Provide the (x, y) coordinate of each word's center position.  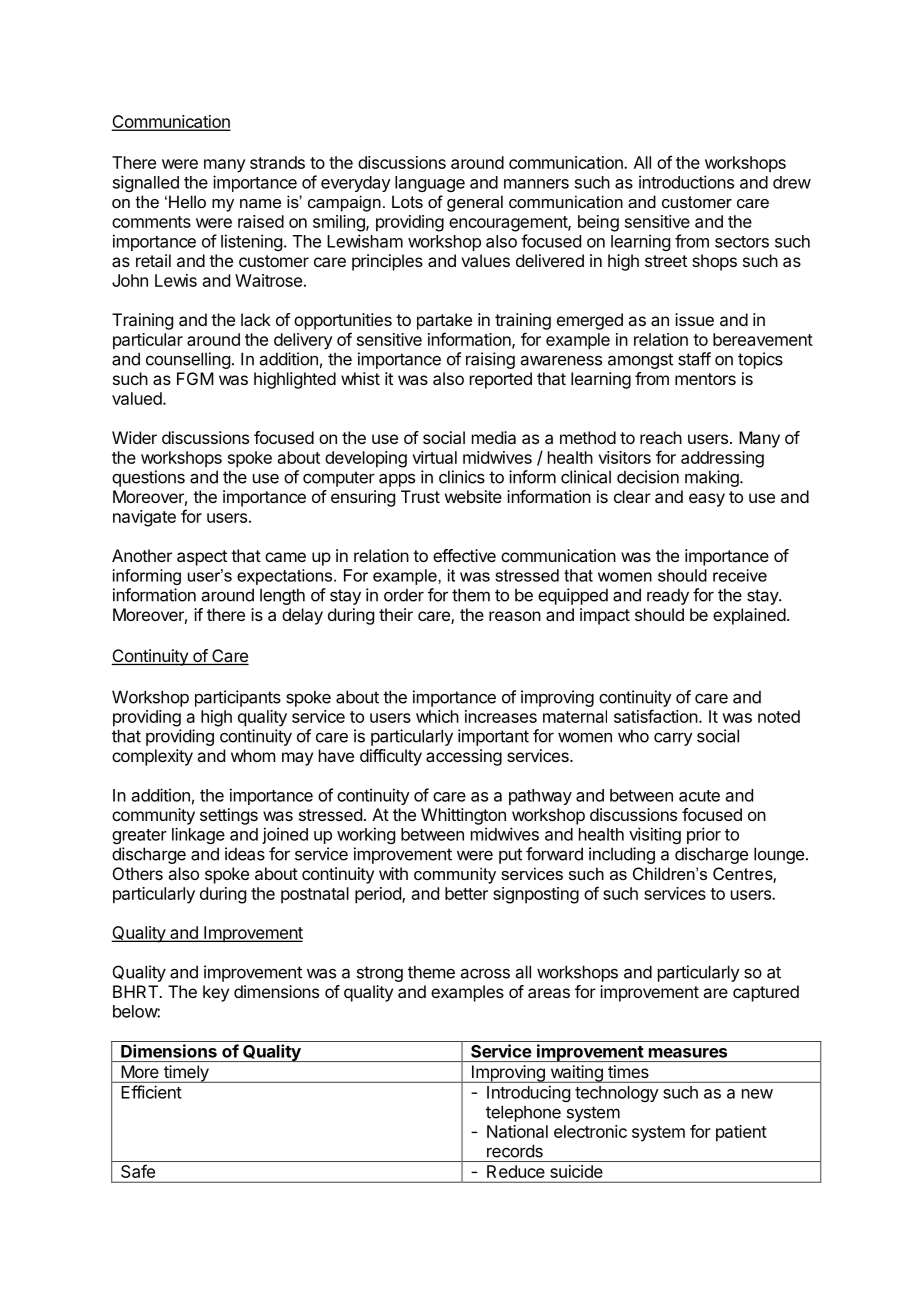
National (517, 1131)
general (475, 203)
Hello (187, 201)
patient (741, 1133)
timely (186, 1074)
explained (749, 616)
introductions (686, 182)
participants (238, 698)
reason (515, 616)
